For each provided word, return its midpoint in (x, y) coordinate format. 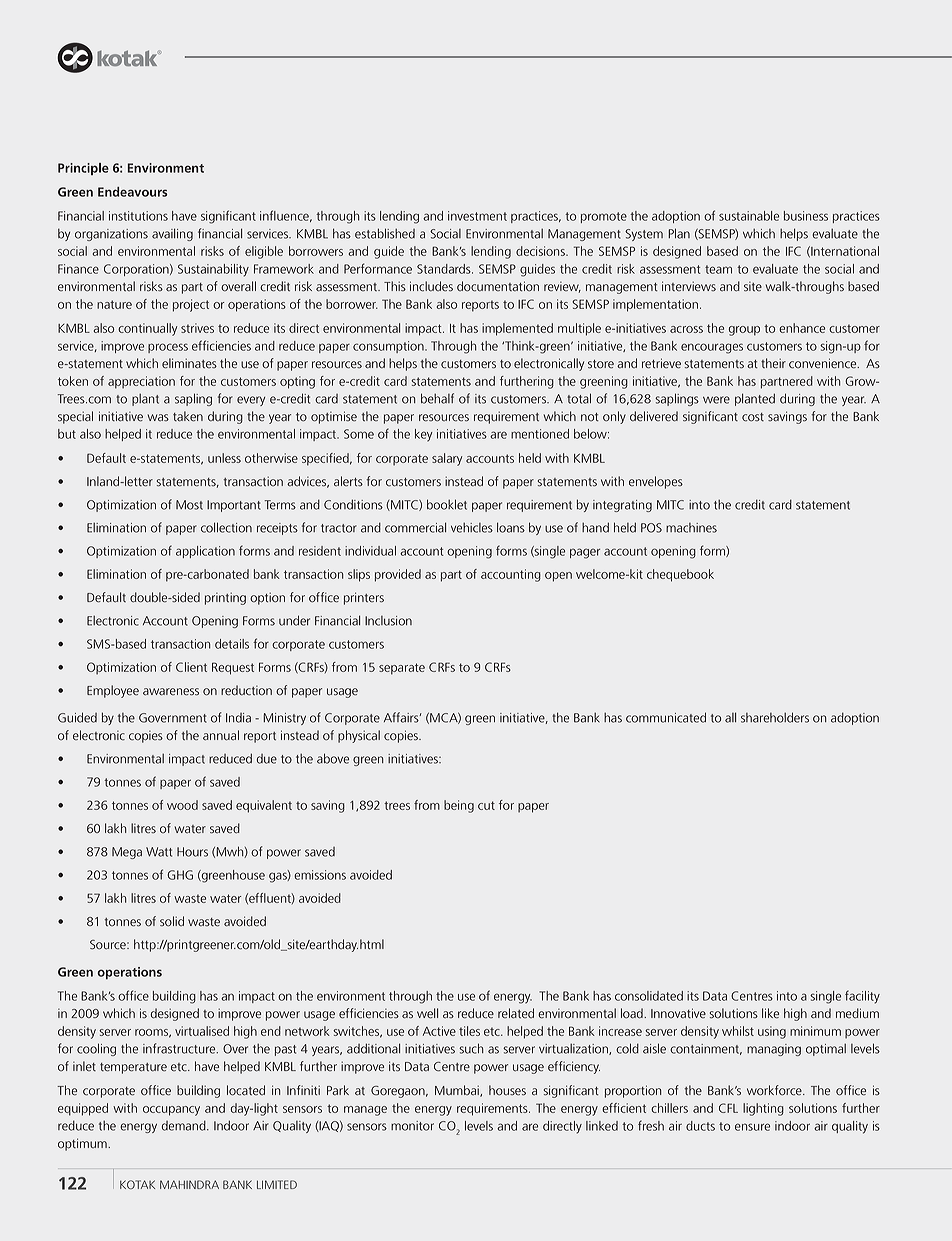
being (459, 806)
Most (189, 505)
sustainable (749, 216)
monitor (412, 1126)
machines (691, 528)
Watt (159, 852)
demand (185, 1125)
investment (477, 216)
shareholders (775, 717)
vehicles (472, 528)
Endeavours (133, 192)
